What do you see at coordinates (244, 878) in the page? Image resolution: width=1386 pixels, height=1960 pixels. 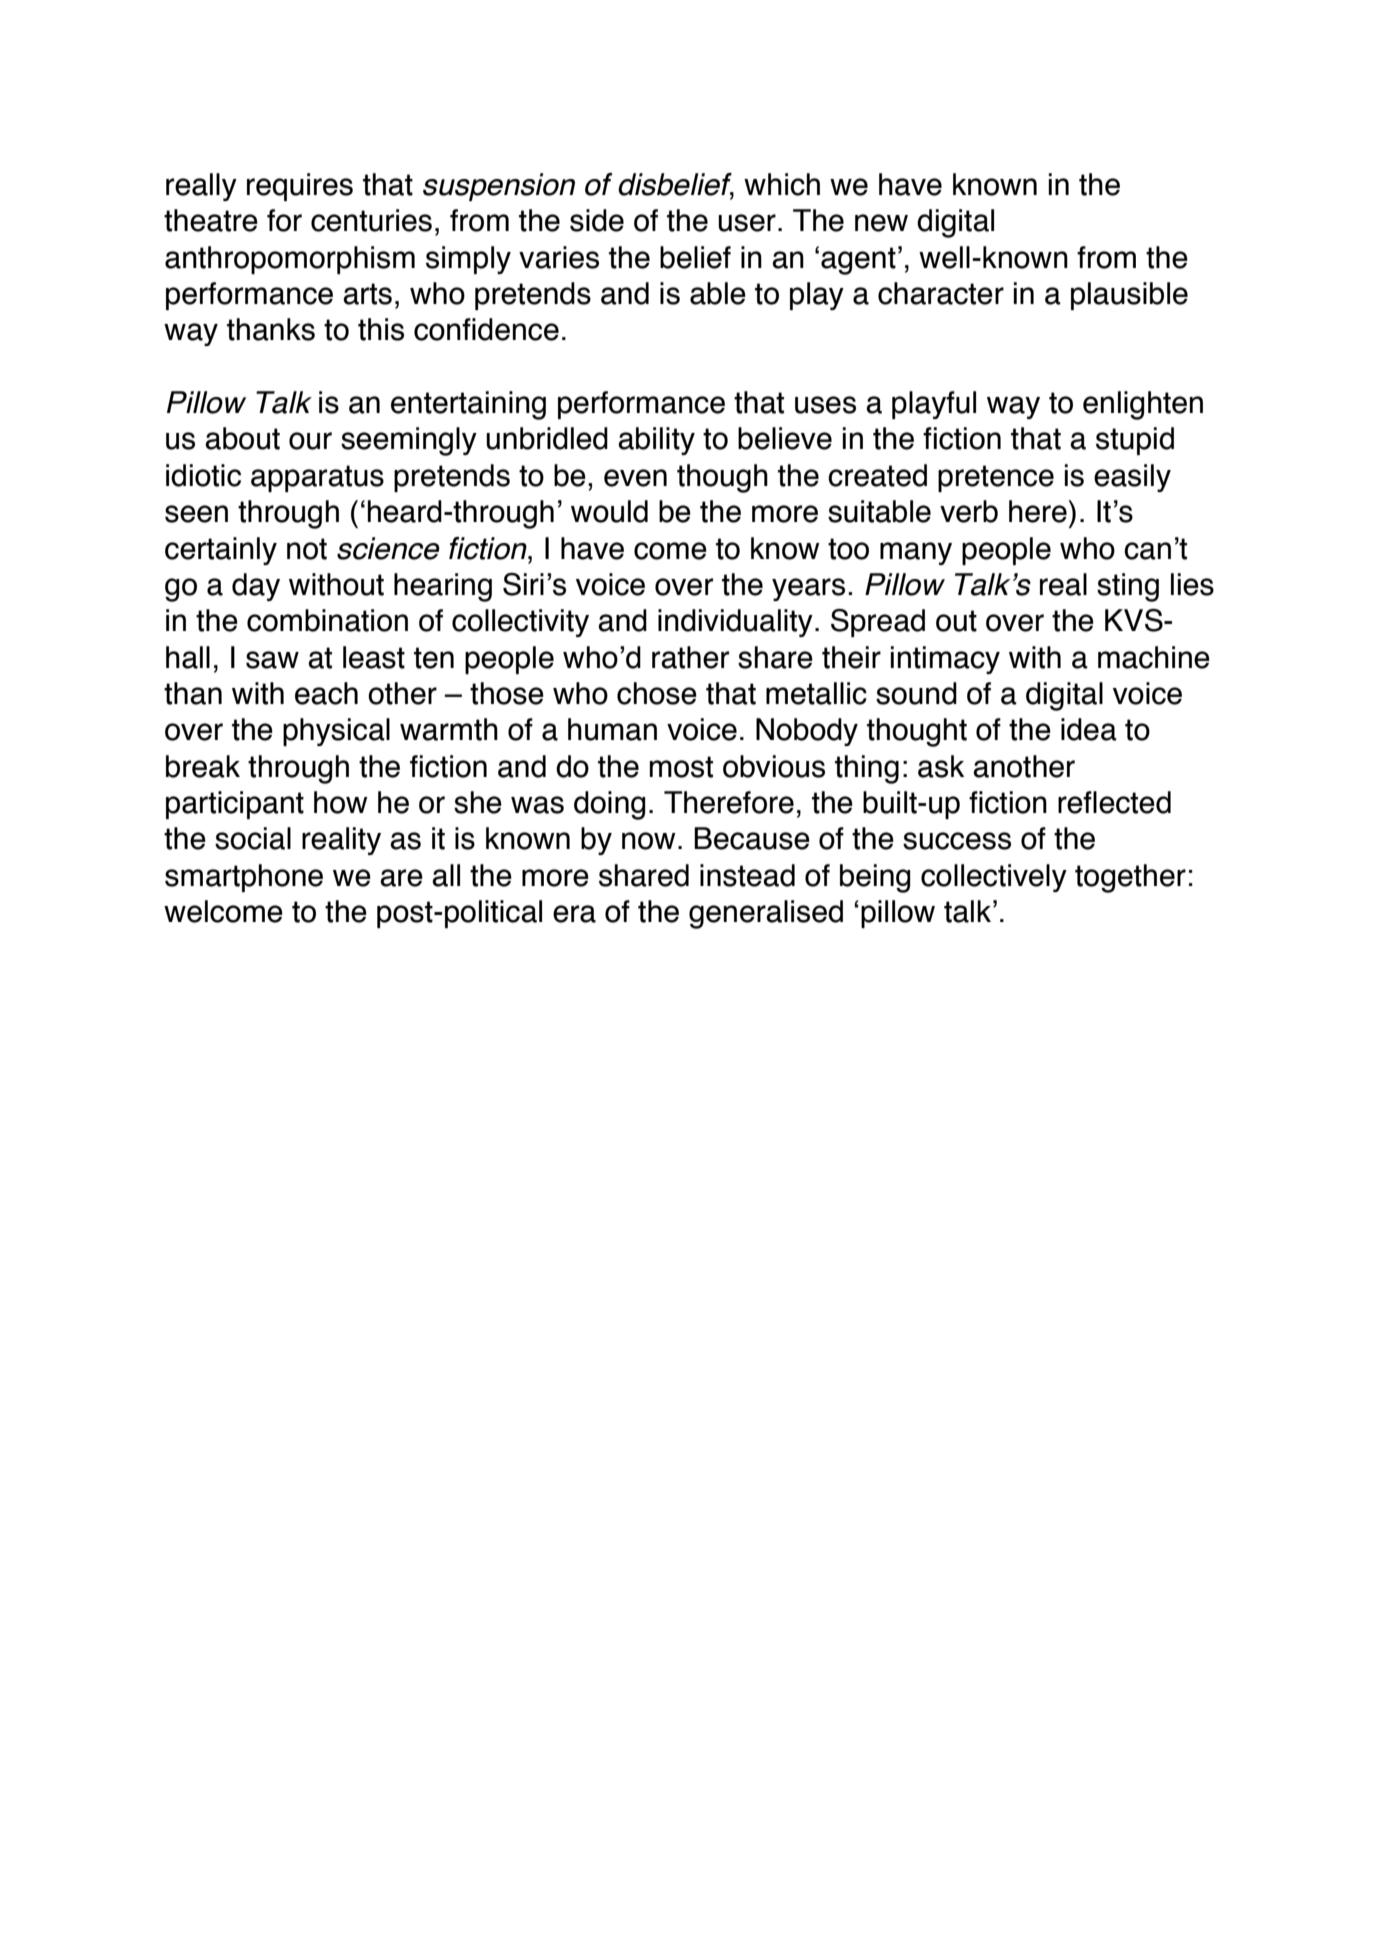 I see `smartphone` at bounding box center [244, 878].
